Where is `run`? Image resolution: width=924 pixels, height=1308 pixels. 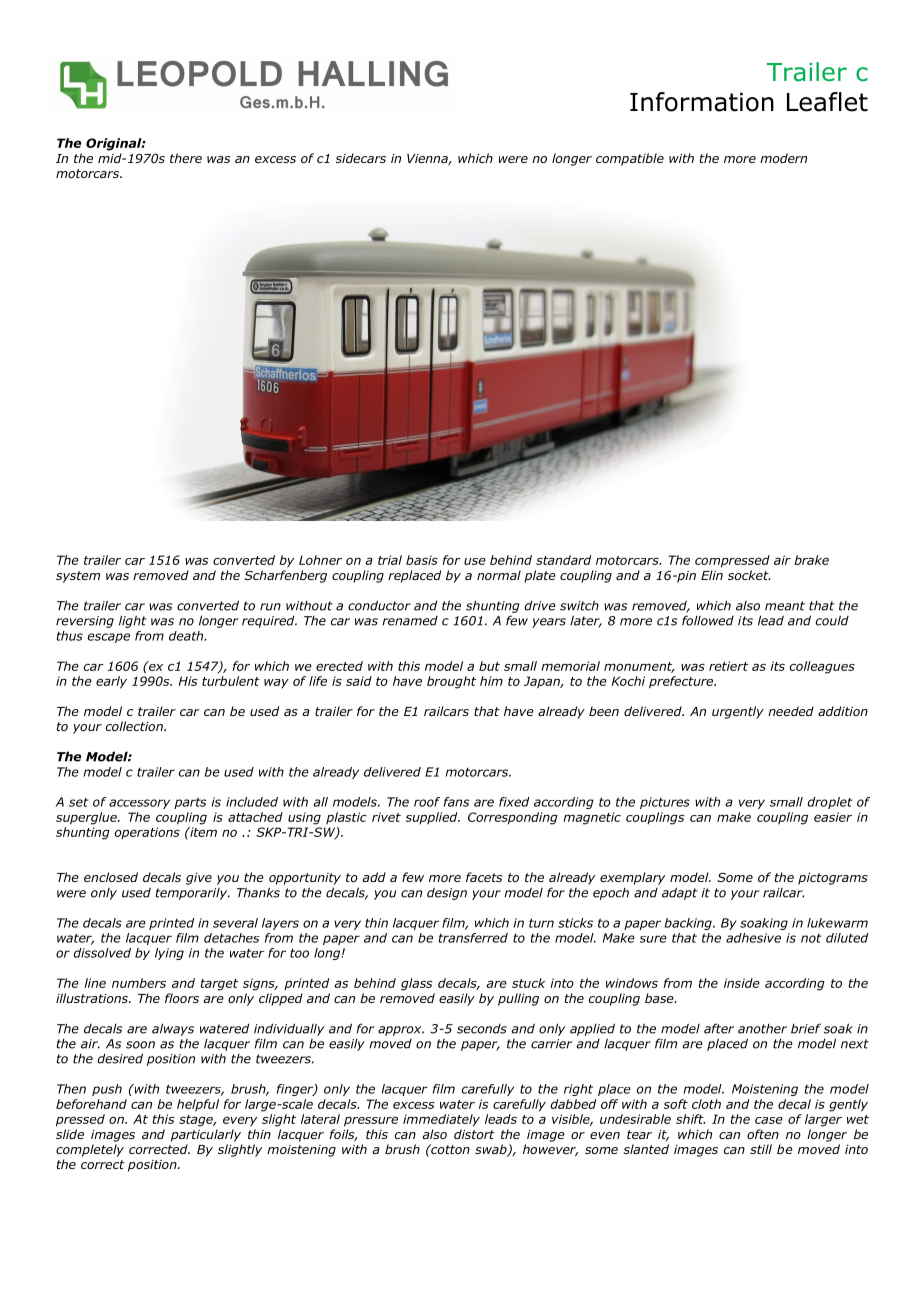
run is located at coordinates (270, 607).
